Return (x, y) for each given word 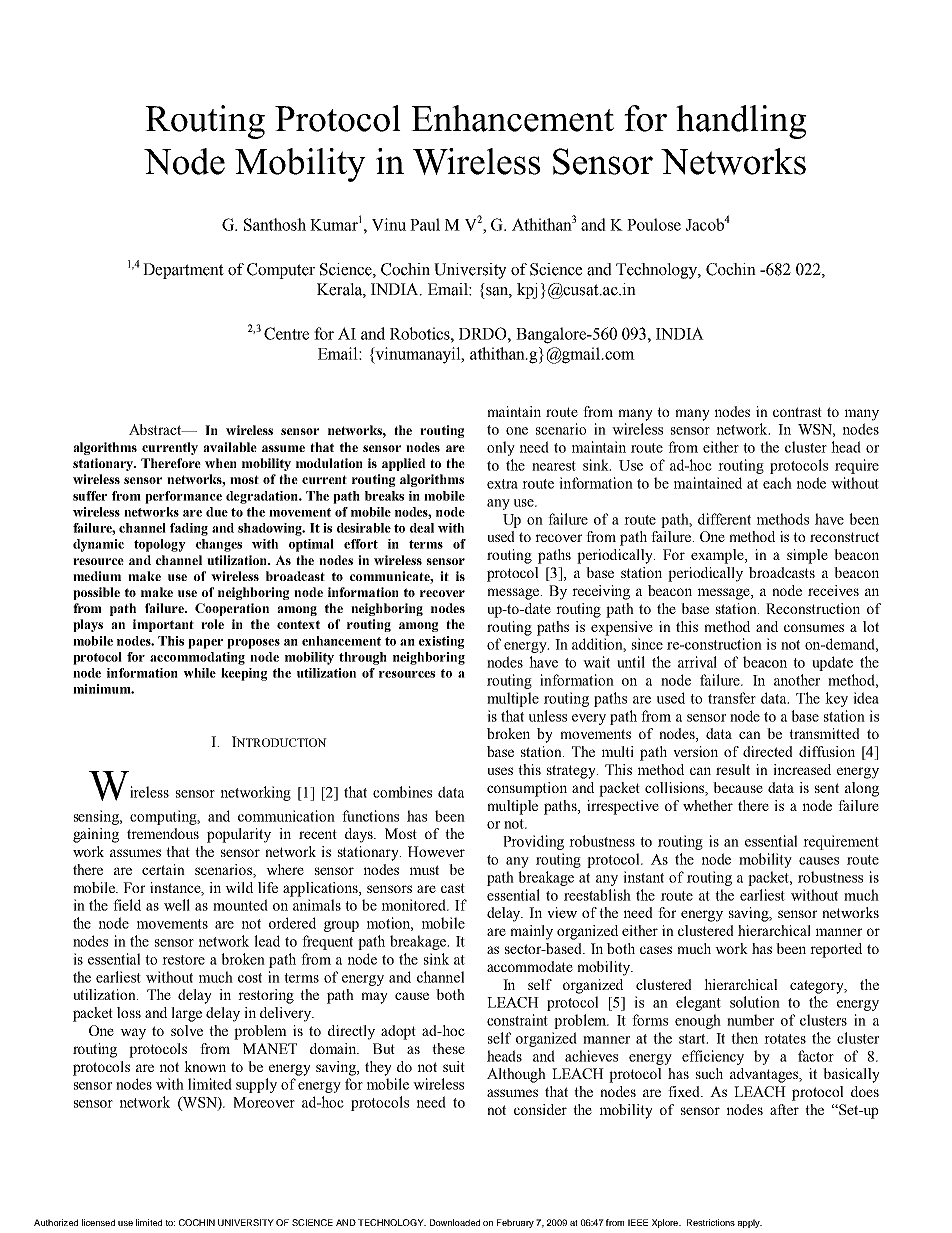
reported (836, 950)
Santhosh (275, 224)
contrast (797, 412)
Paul (425, 224)
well (177, 905)
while (199, 673)
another (797, 680)
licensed (98, 1222)
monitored (415, 905)
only (501, 448)
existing (441, 642)
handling (741, 122)
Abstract (156, 429)
